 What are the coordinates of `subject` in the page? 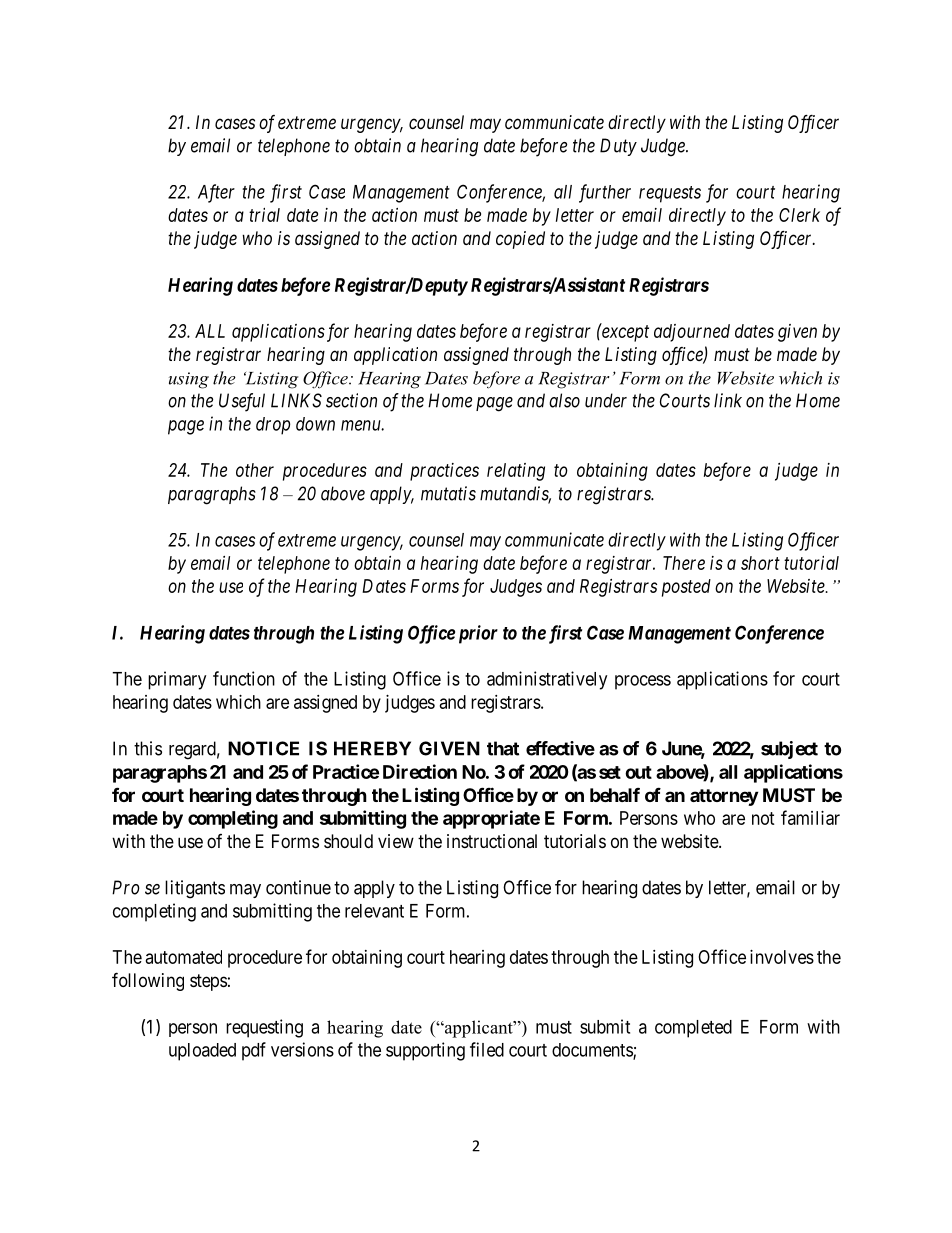 It's located at (789, 750).
